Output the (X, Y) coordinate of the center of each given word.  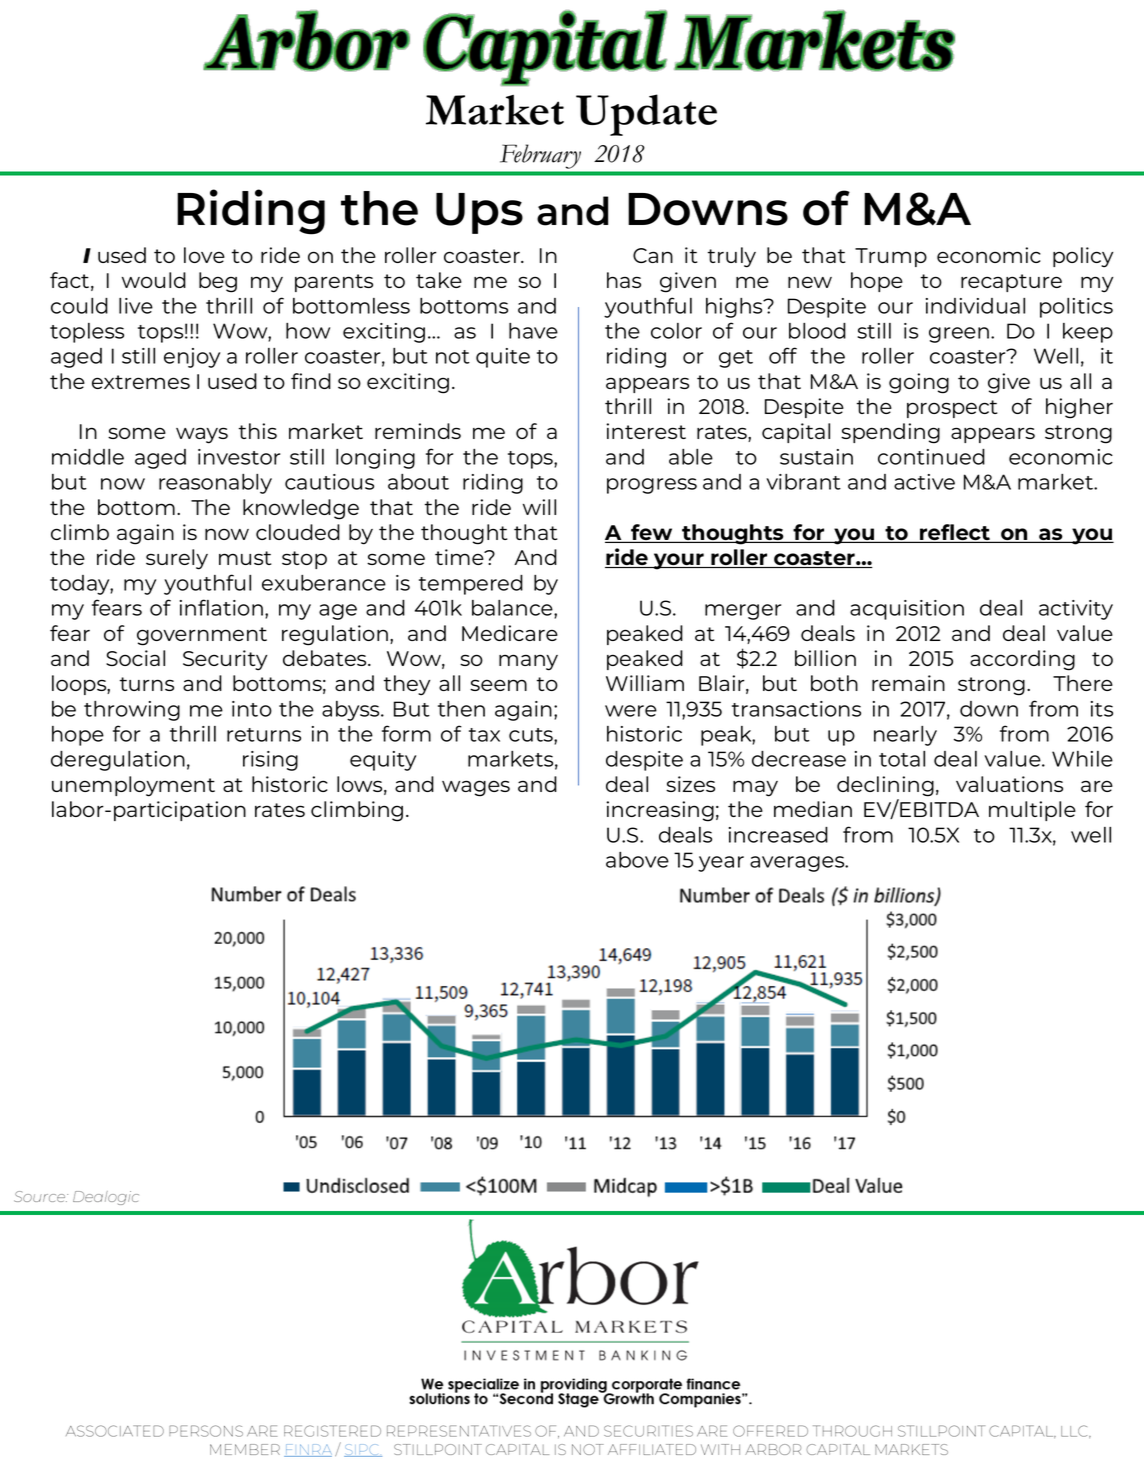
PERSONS (206, 1431)
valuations (1009, 784)
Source (40, 1196)
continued (931, 457)
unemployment (133, 786)
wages (476, 788)
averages (798, 864)
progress (652, 486)
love (204, 255)
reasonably (215, 484)
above (637, 860)
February (540, 157)
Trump (891, 257)
